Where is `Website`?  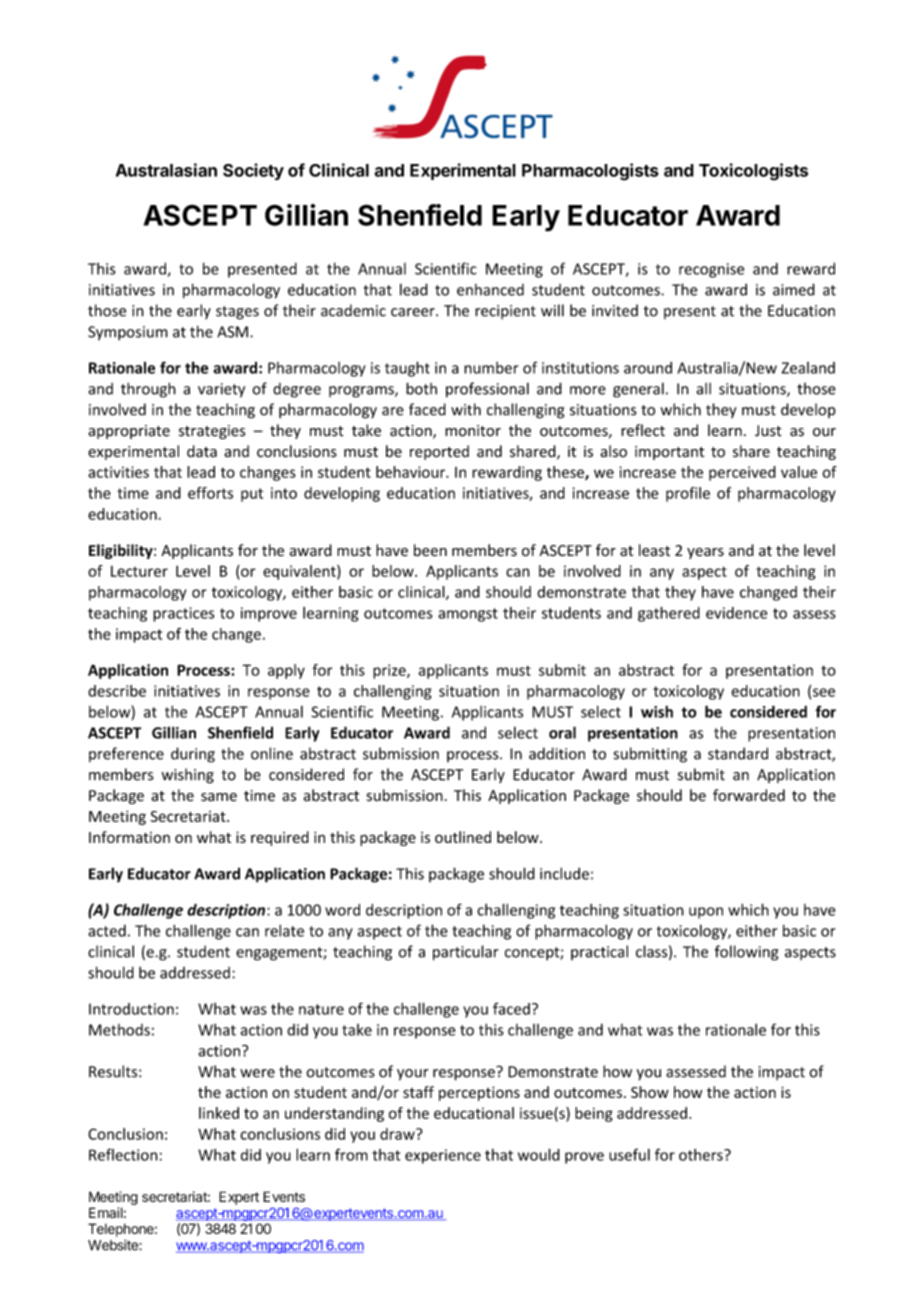
Website is located at coordinates (114, 1245).
